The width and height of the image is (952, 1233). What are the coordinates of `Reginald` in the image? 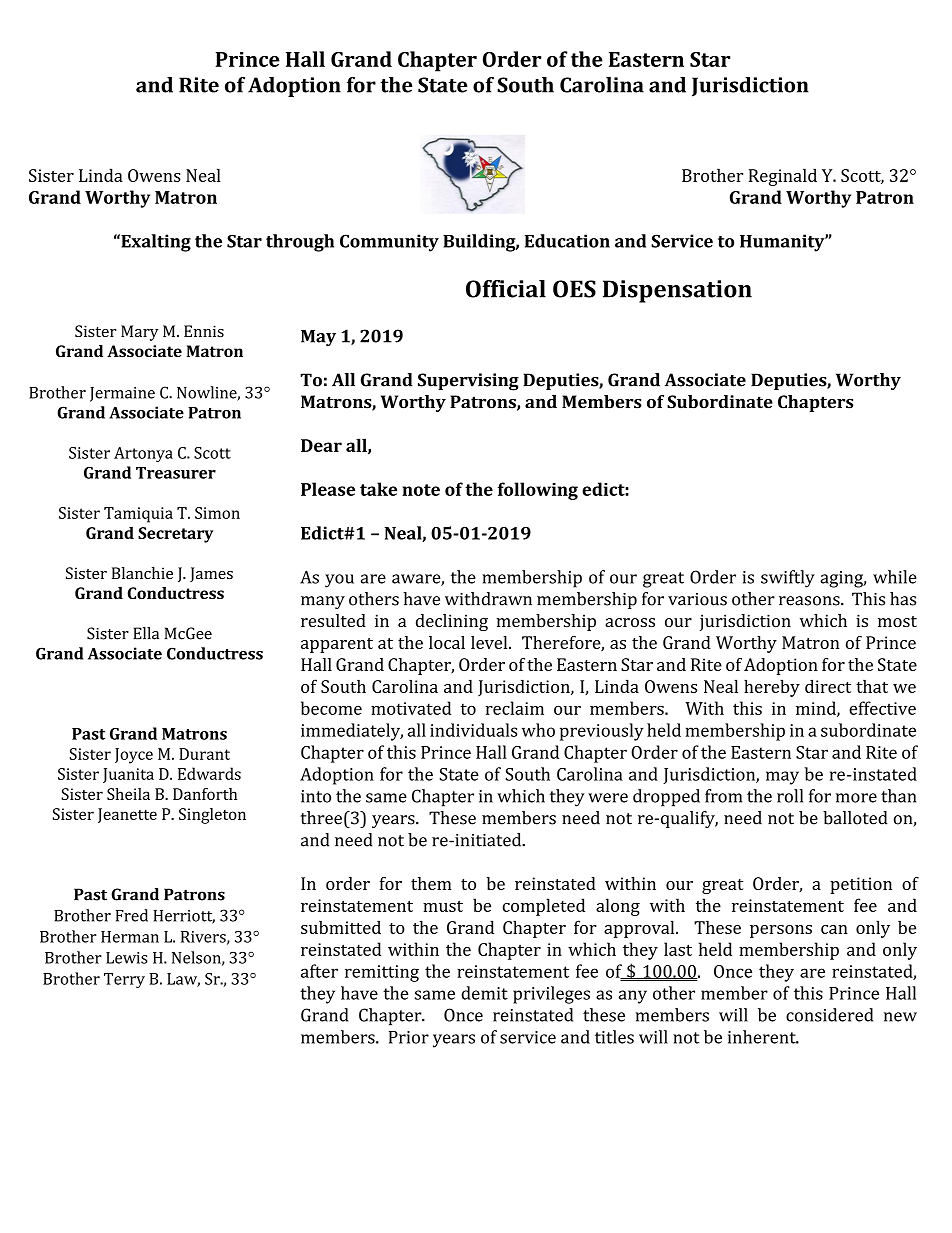 It's located at (783, 177).
